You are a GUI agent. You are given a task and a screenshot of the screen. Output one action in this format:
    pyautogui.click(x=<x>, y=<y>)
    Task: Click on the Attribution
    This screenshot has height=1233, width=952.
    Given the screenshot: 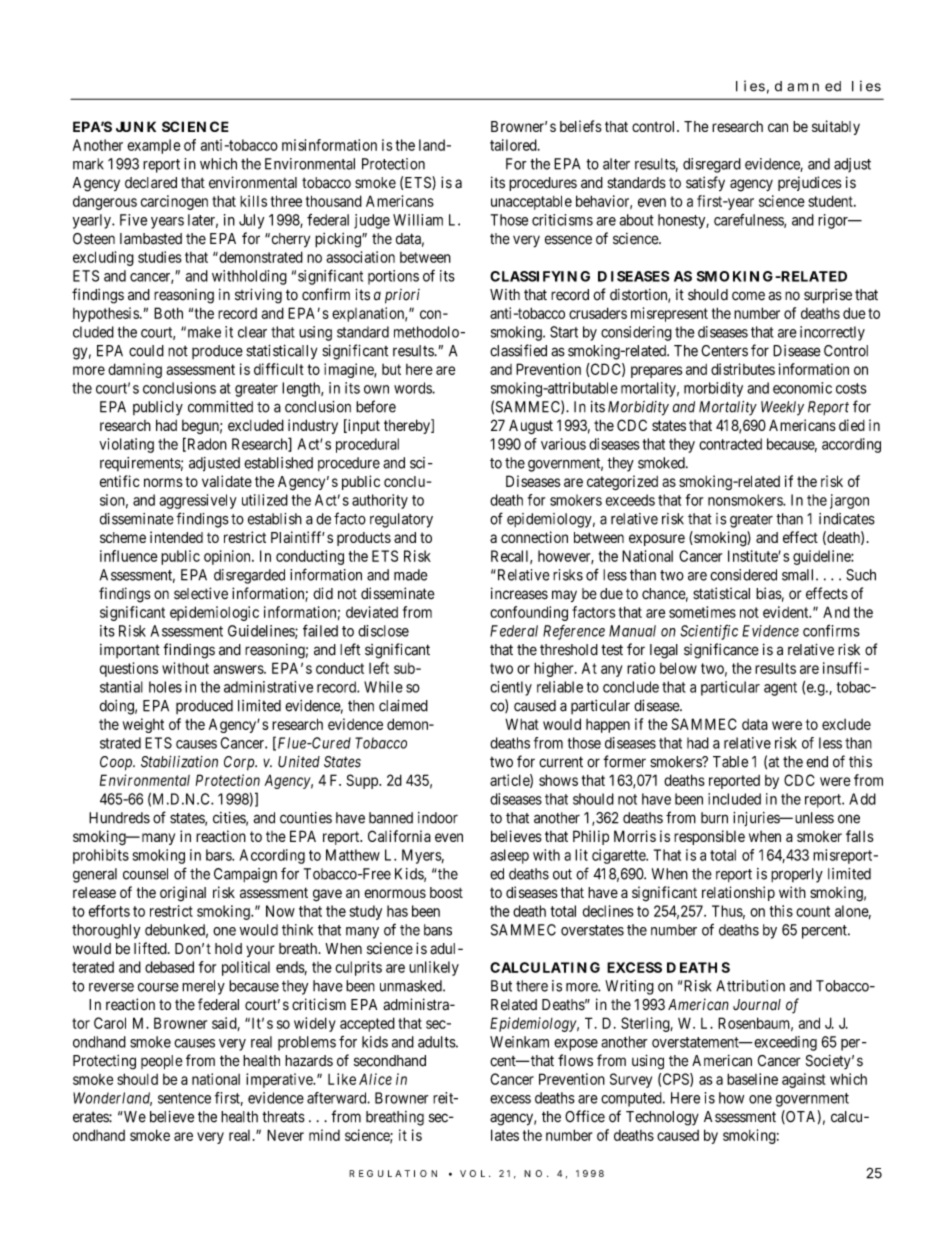 What is the action you would take?
    pyautogui.click(x=750, y=986)
